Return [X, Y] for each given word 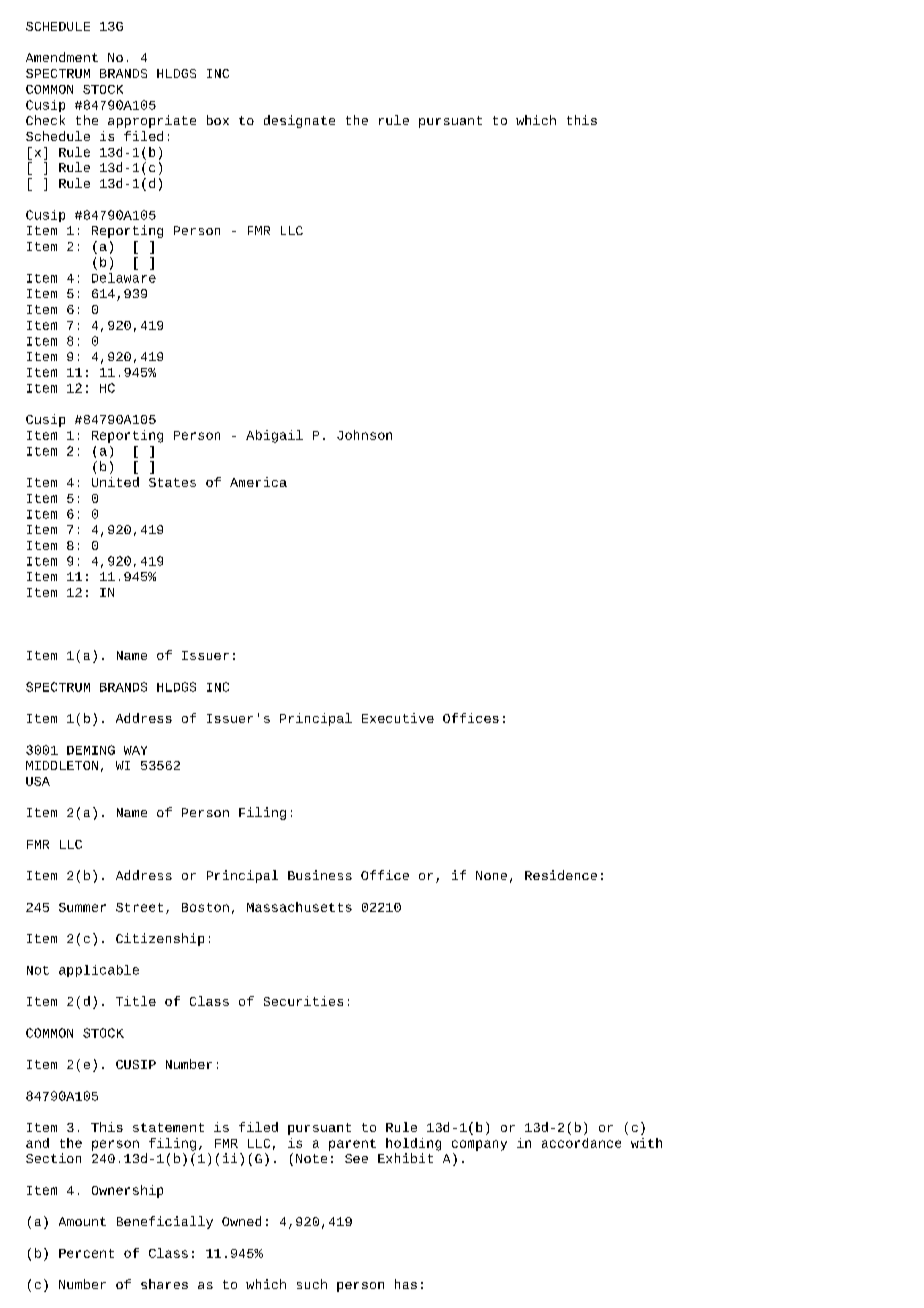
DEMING [91, 750]
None [491, 875]
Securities [303, 1001]
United [115, 482]
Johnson [364, 435]
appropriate [152, 121]
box [218, 120]
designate [299, 121]
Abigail [274, 436]
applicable [99, 971]
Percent [86, 1253]
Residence [561, 875]
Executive [398, 718]
